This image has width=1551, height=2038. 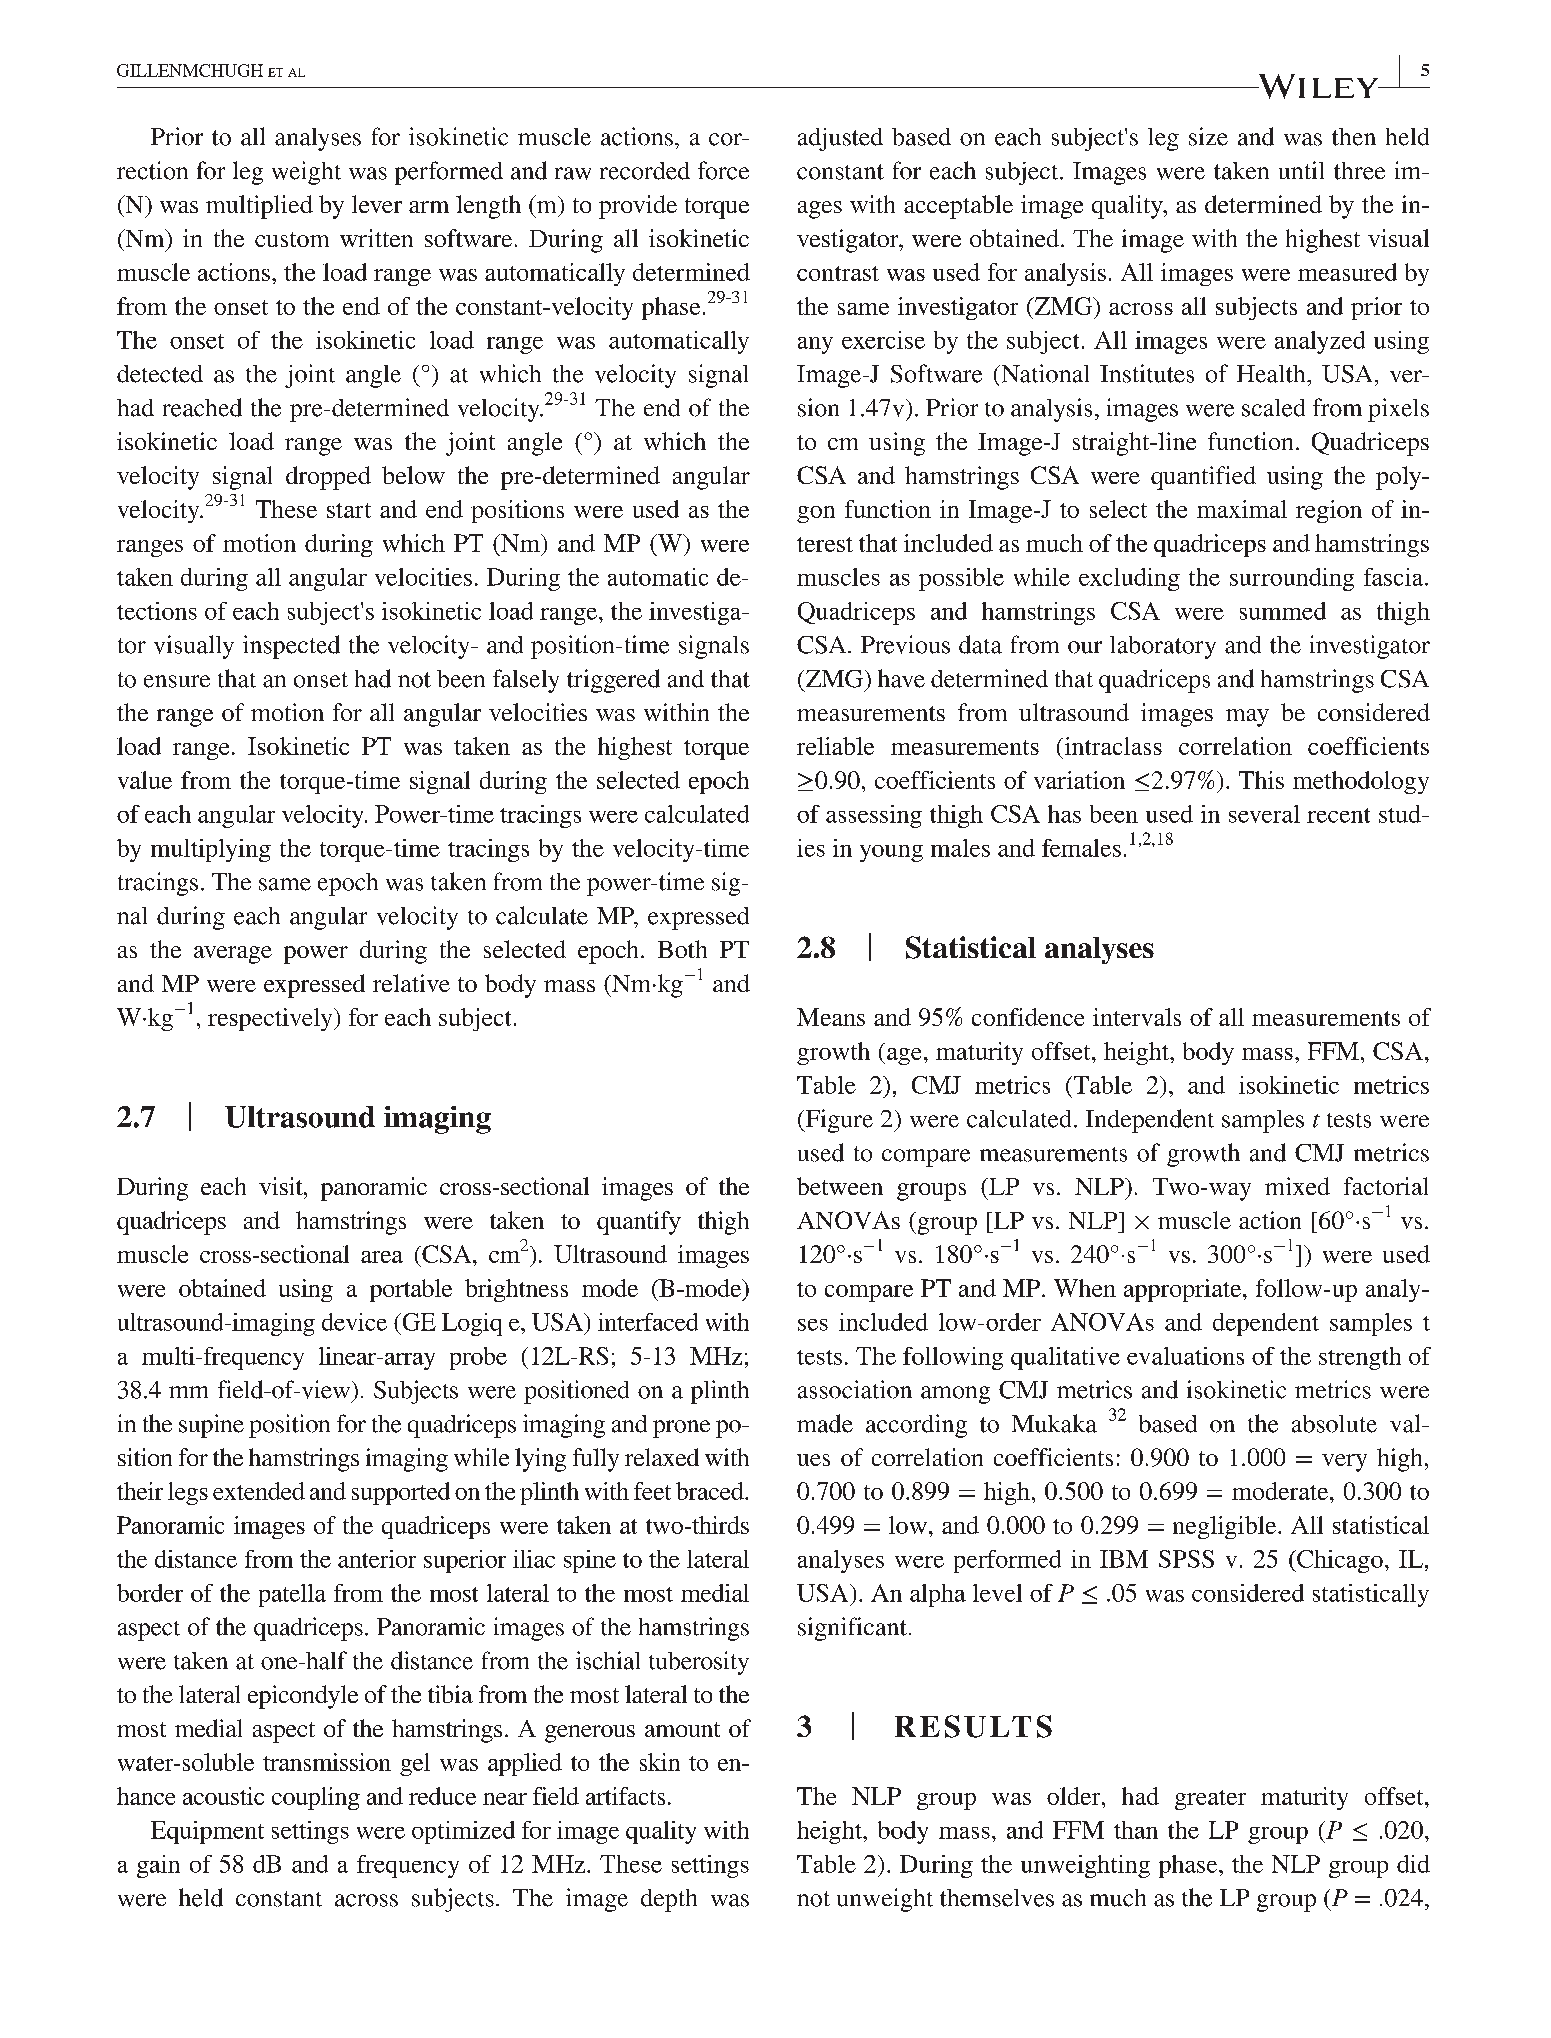 What do you see at coordinates (1283, 611) in the image?
I see `summed` at bounding box center [1283, 611].
